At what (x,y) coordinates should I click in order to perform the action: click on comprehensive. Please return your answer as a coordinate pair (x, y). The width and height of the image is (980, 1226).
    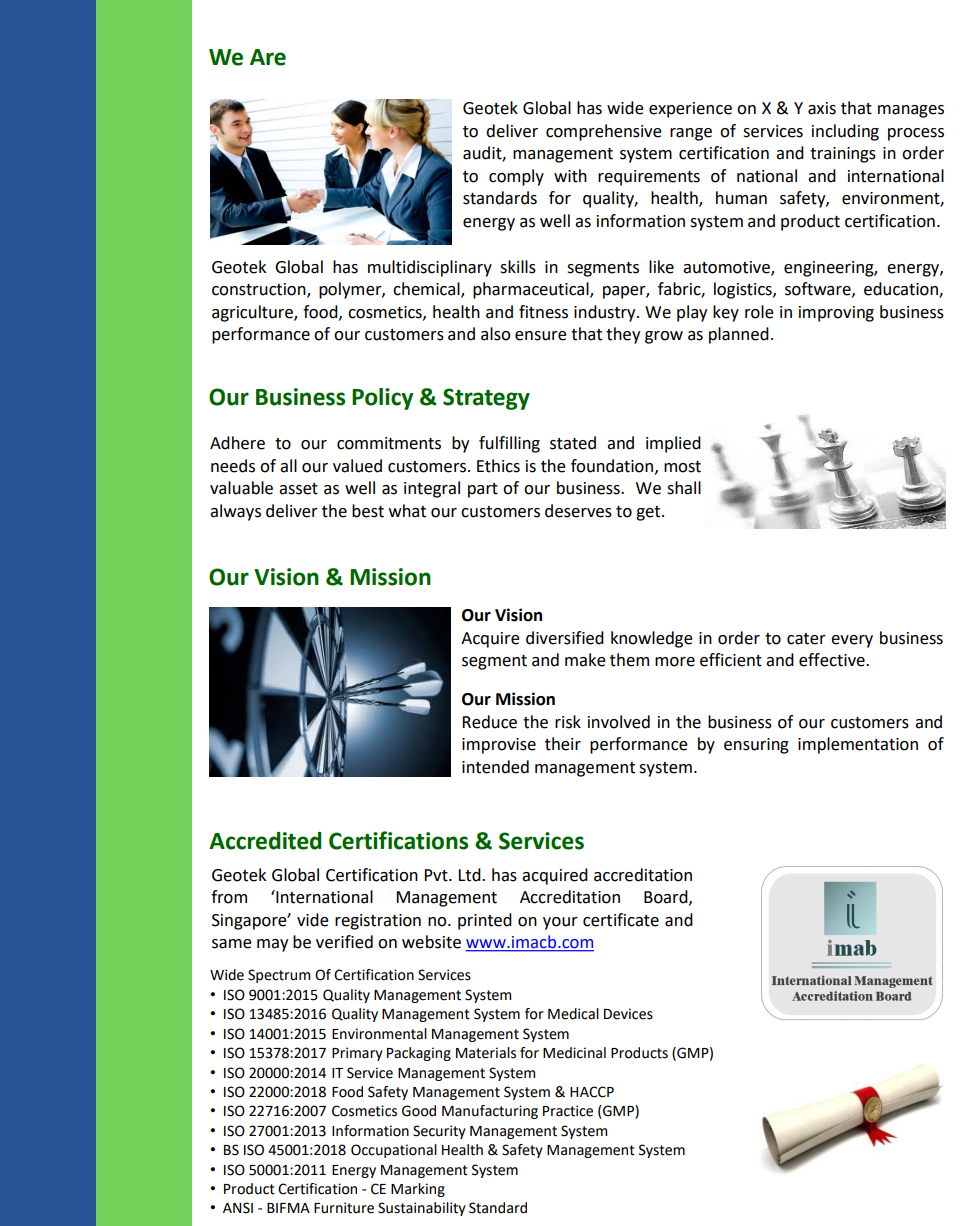
    Looking at the image, I should click on (604, 132).
